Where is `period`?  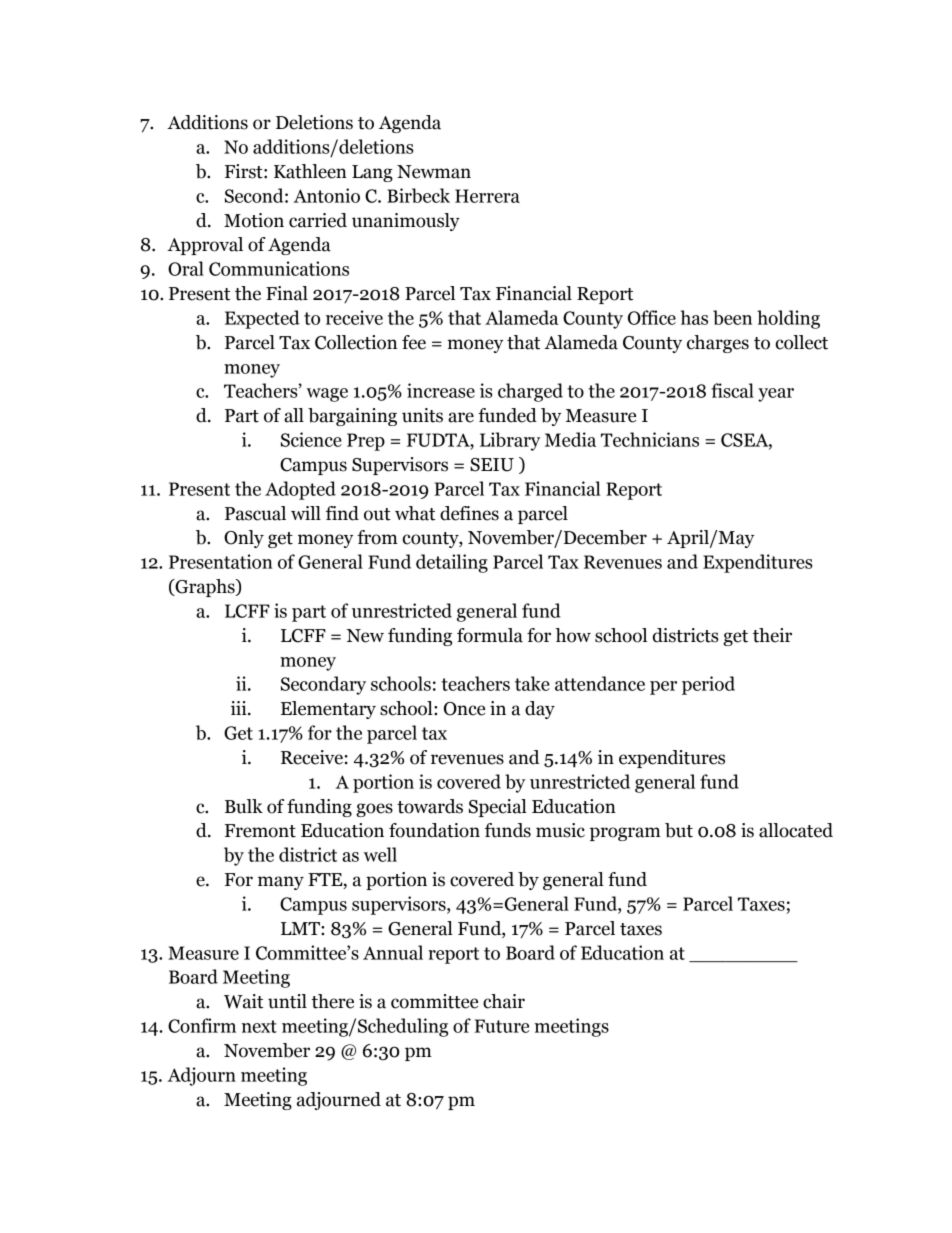 period is located at coordinates (708, 685).
